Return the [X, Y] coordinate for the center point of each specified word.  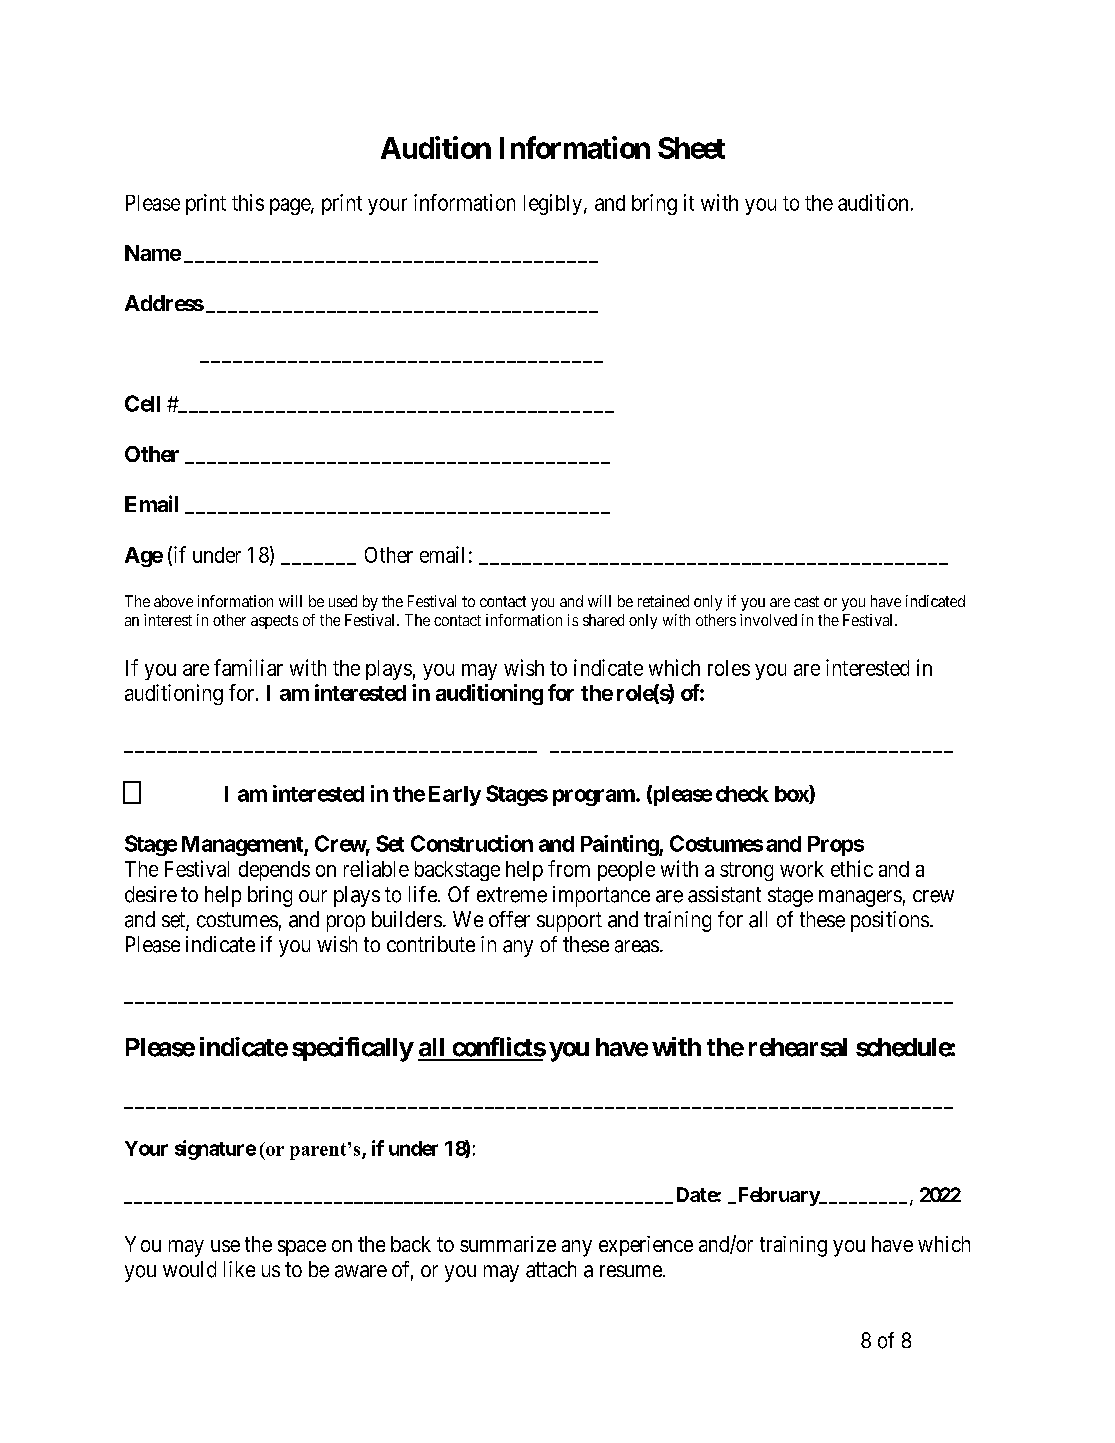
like [239, 1269]
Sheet [691, 148]
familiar [248, 667]
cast [806, 601]
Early [455, 796]
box [792, 794]
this [248, 202]
